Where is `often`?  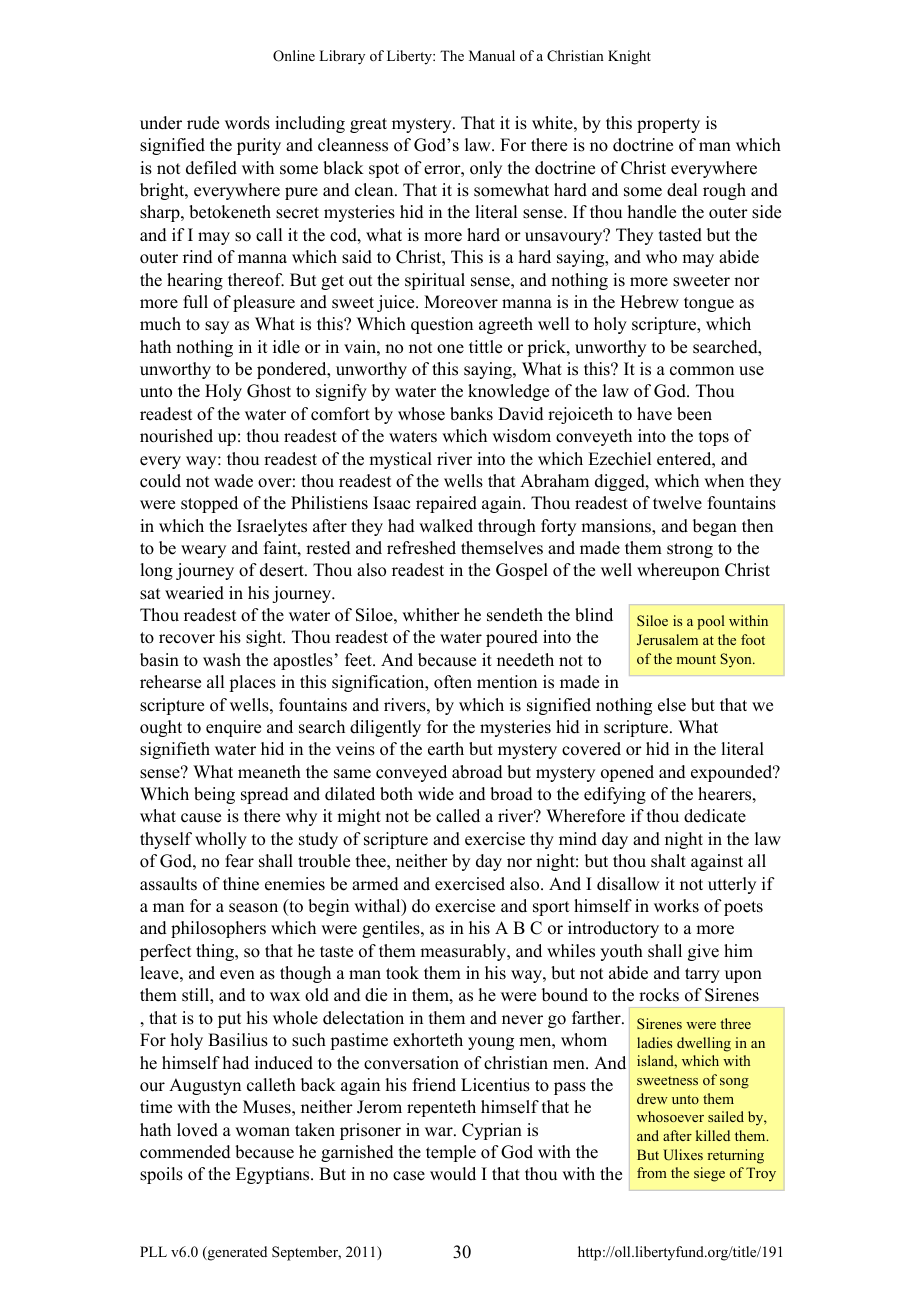
often is located at coordinates (453, 682).
